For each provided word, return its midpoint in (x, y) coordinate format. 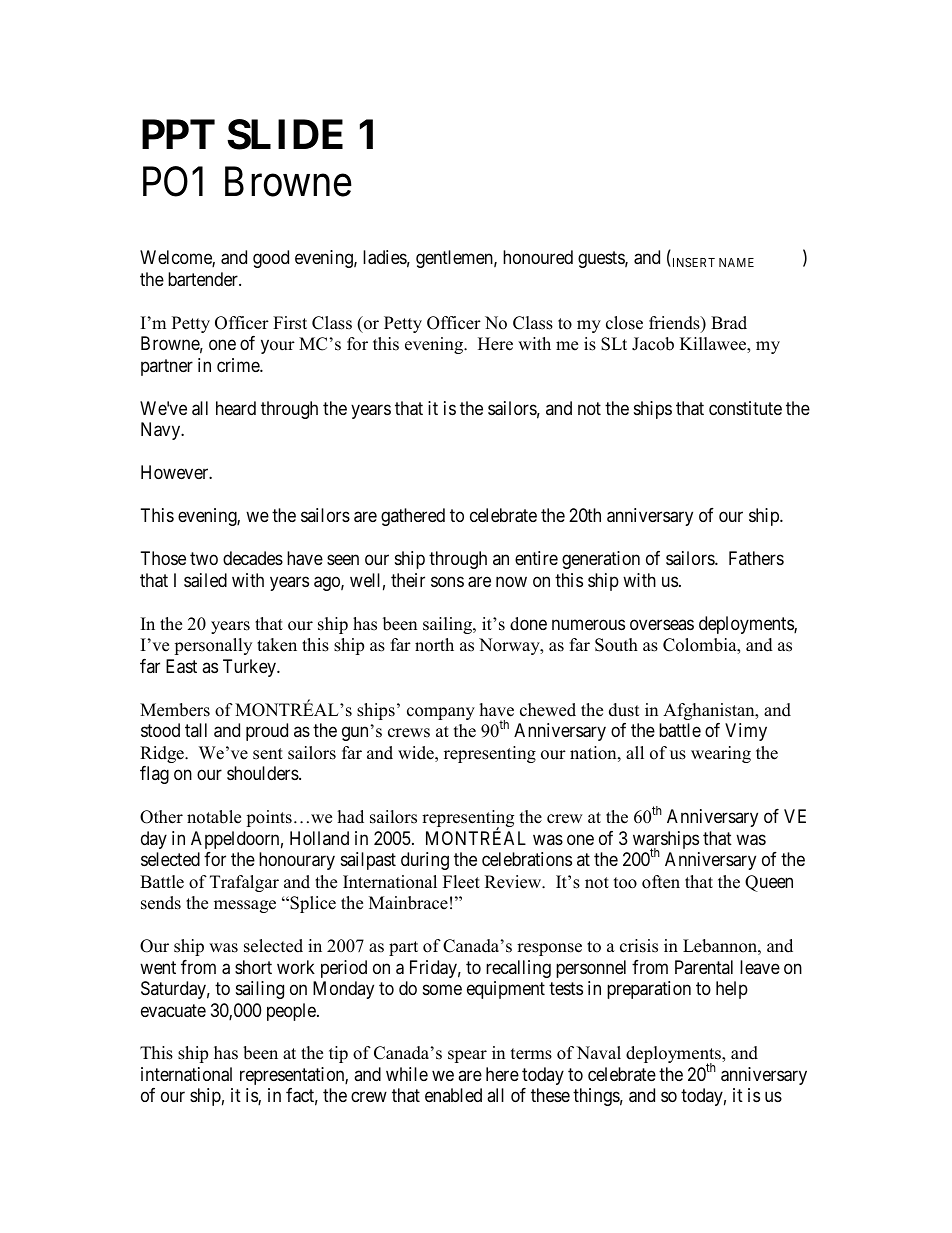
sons (447, 581)
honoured (538, 257)
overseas (662, 624)
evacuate (173, 1011)
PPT (178, 134)
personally (213, 646)
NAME (736, 262)
